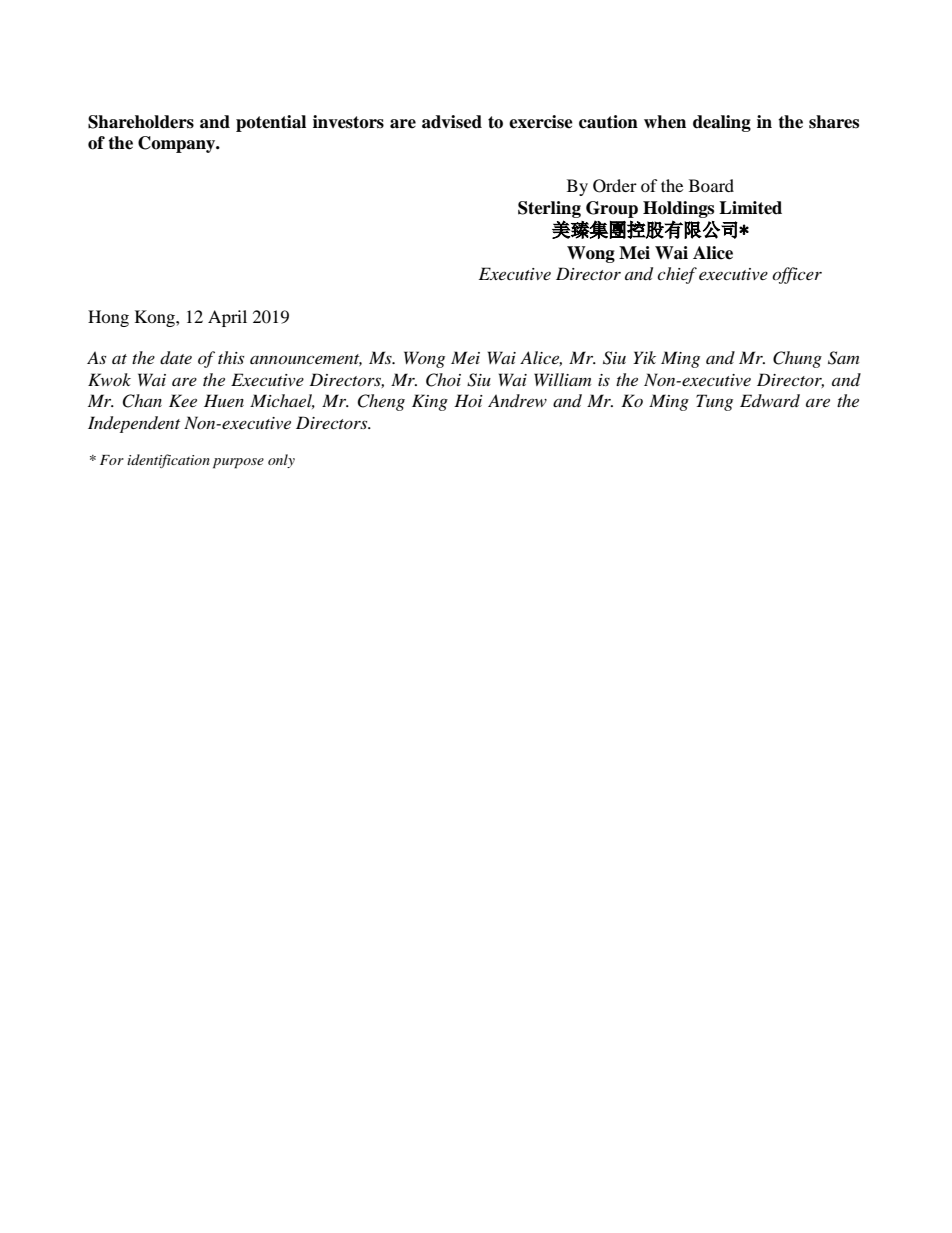 The width and height of the image is (952, 1233). Describe the element at coordinates (722, 123) in the image. I see `dealing` at that location.
